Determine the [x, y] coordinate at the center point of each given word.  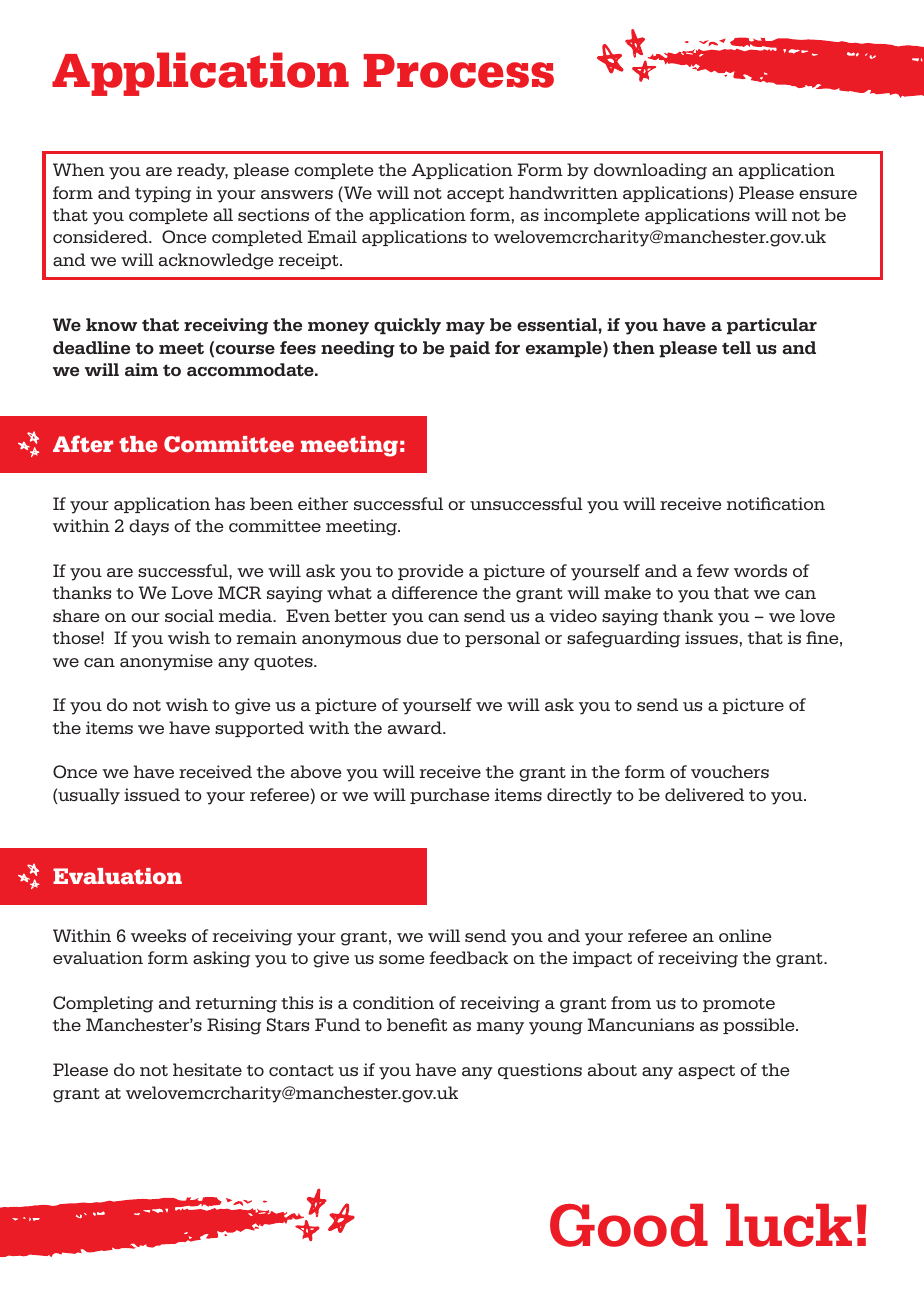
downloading [650, 171]
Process [459, 71]
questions [540, 1071]
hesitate [207, 1069]
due [422, 637]
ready [202, 171]
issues [711, 637]
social [189, 615]
